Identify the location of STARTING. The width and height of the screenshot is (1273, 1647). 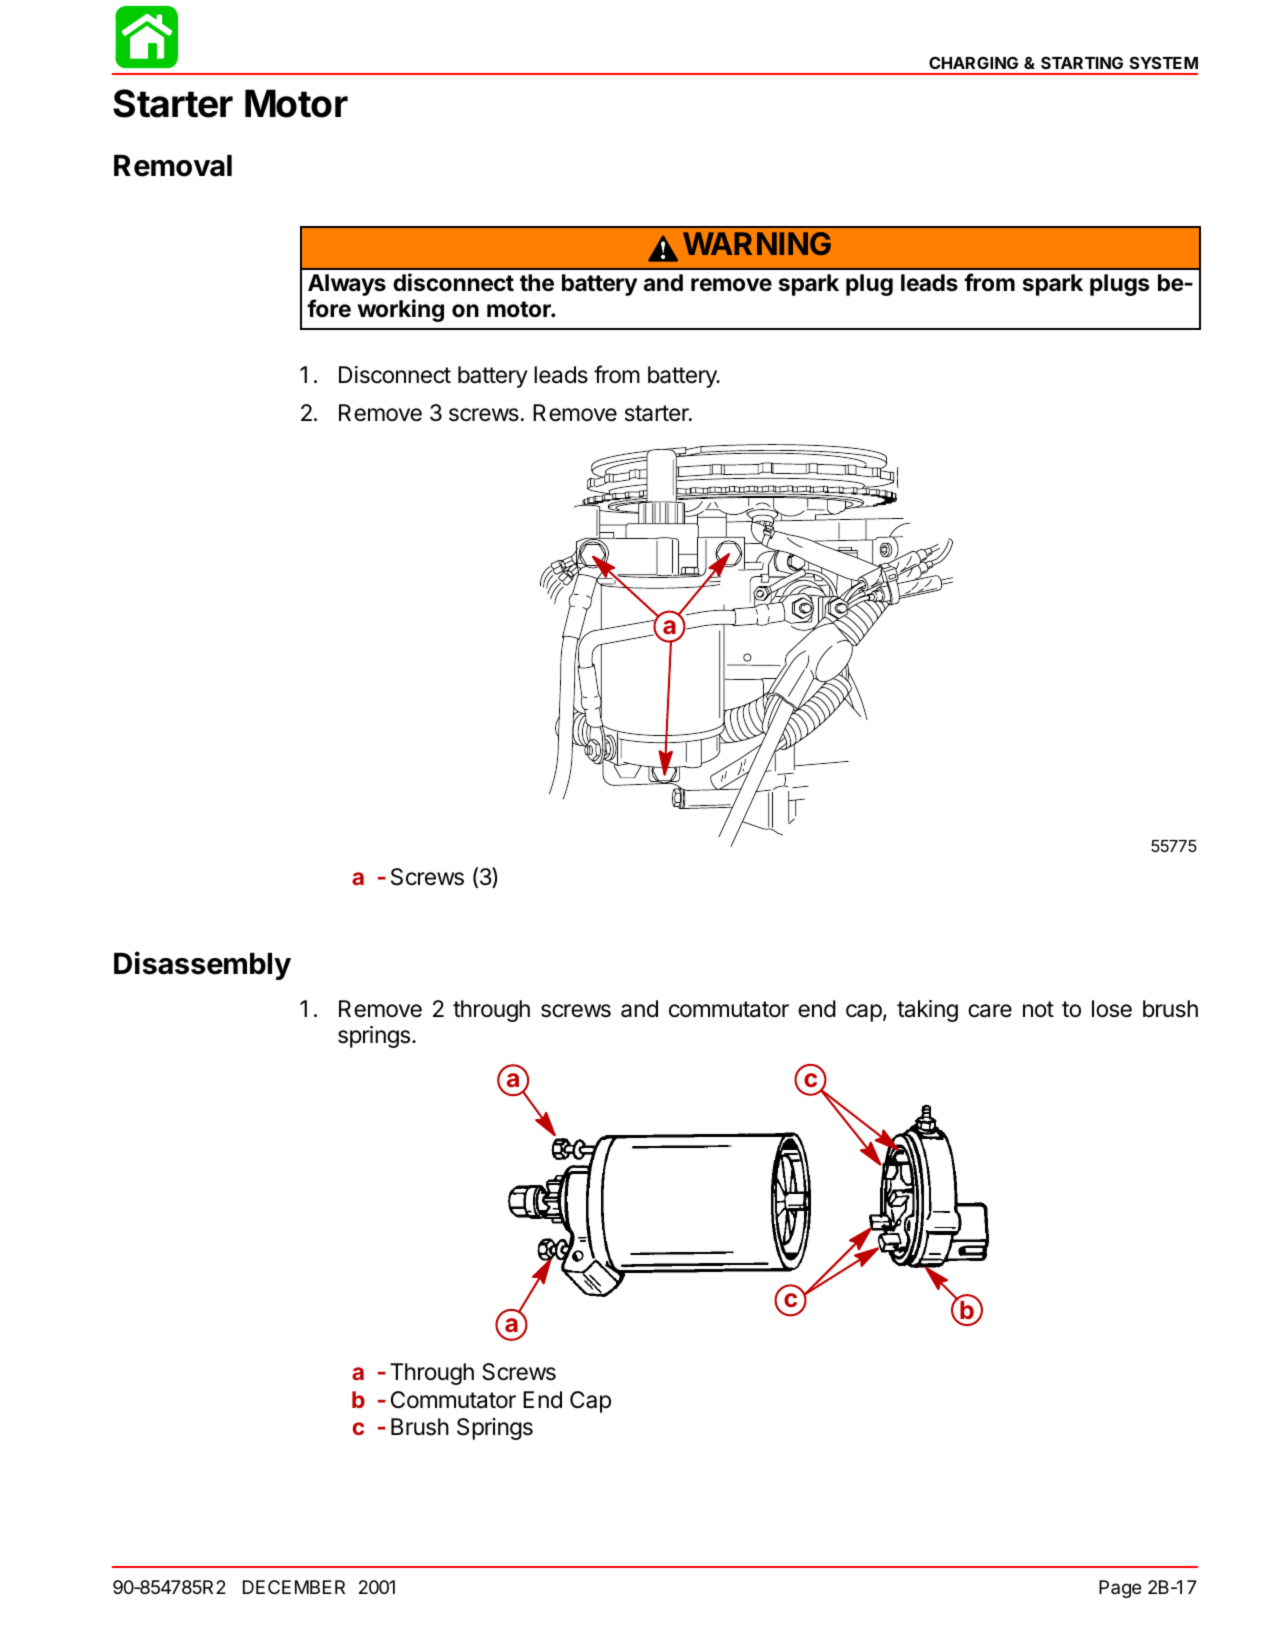
(1082, 62).
